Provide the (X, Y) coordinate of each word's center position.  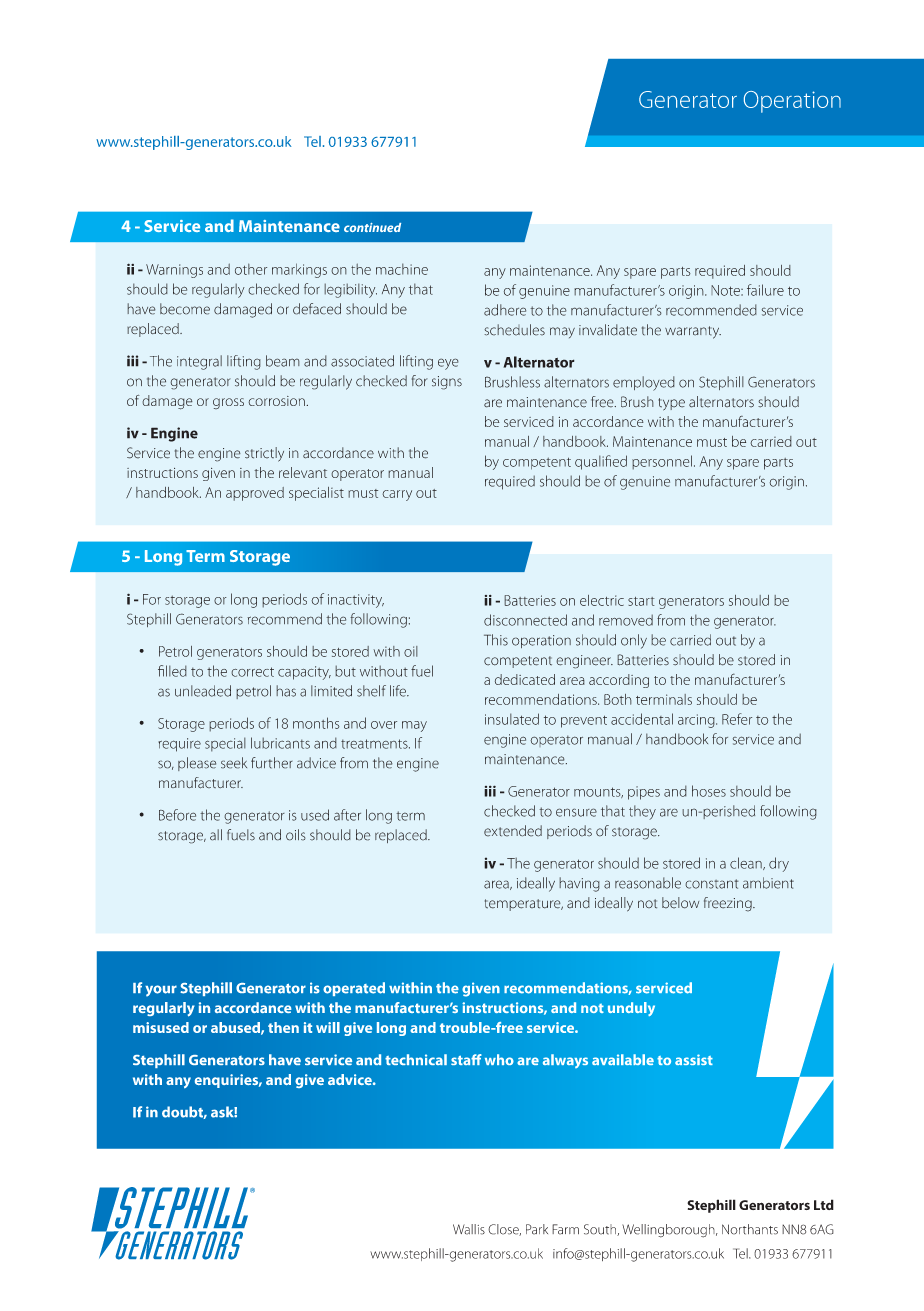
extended (513, 831)
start (641, 601)
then (283, 1027)
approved (255, 494)
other (251, 269)
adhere (505, 310)
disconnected (525, 620)
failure (765, 290)
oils (296, 835)
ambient (768, 883)
